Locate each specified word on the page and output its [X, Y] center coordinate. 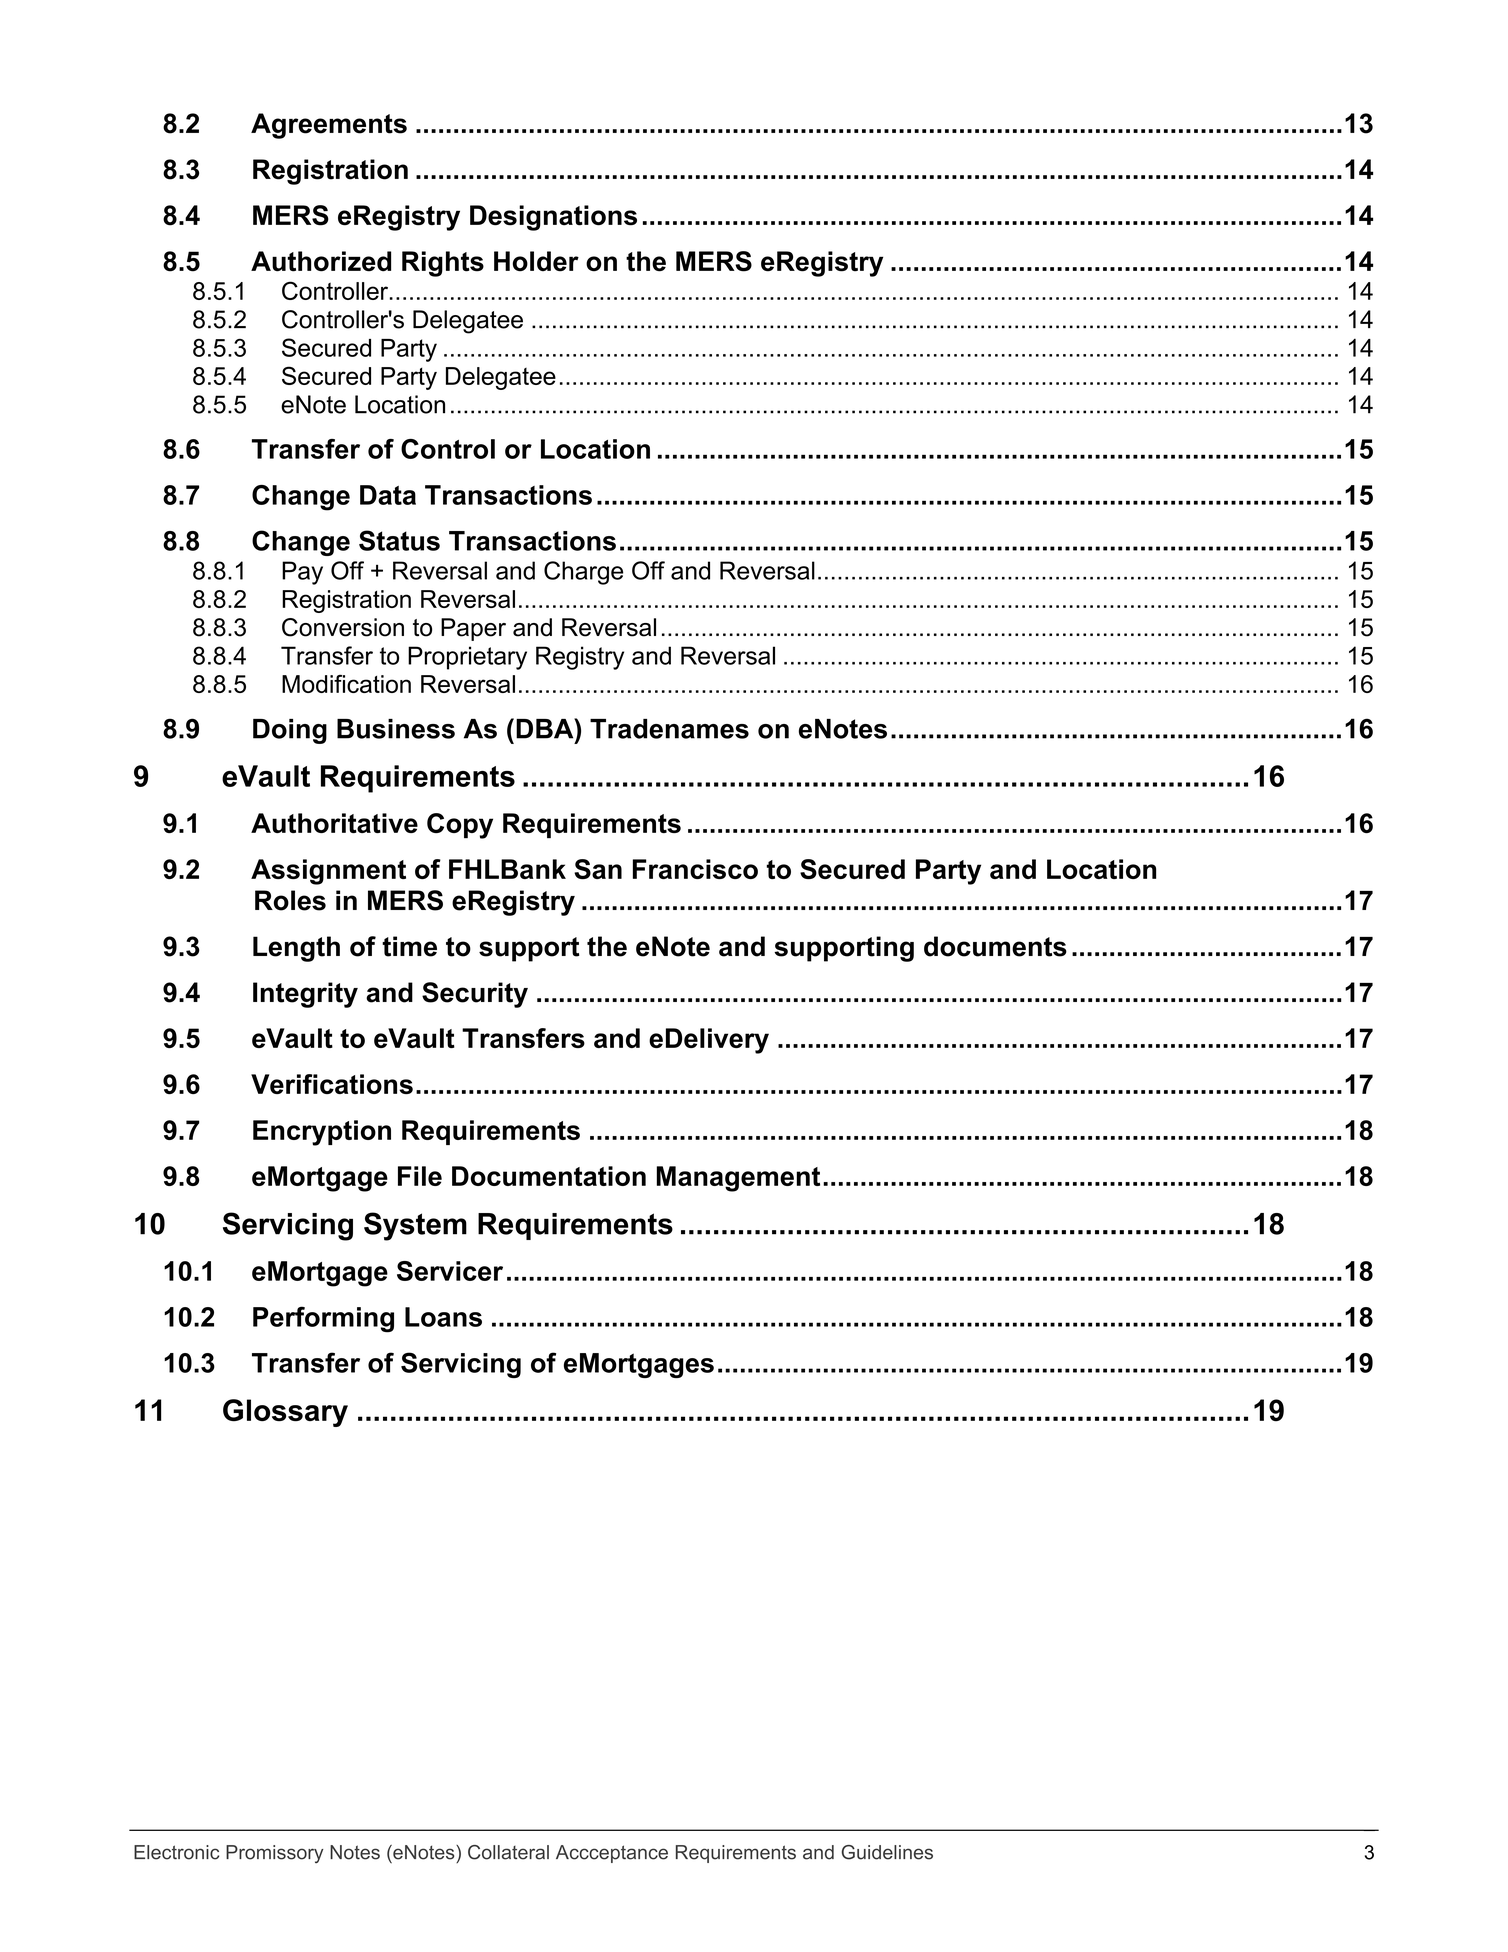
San [598, 869]
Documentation [549, 1176]
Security [475, 995]
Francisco [695, 869]
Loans [443, 1317]
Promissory [274, 1854]
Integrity [305, 995]
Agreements [329, 126]
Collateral [508, 1852]
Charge [583, 573]
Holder [536, 261]
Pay [302, 573]
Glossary [285, 1413]
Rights [443, 264]
